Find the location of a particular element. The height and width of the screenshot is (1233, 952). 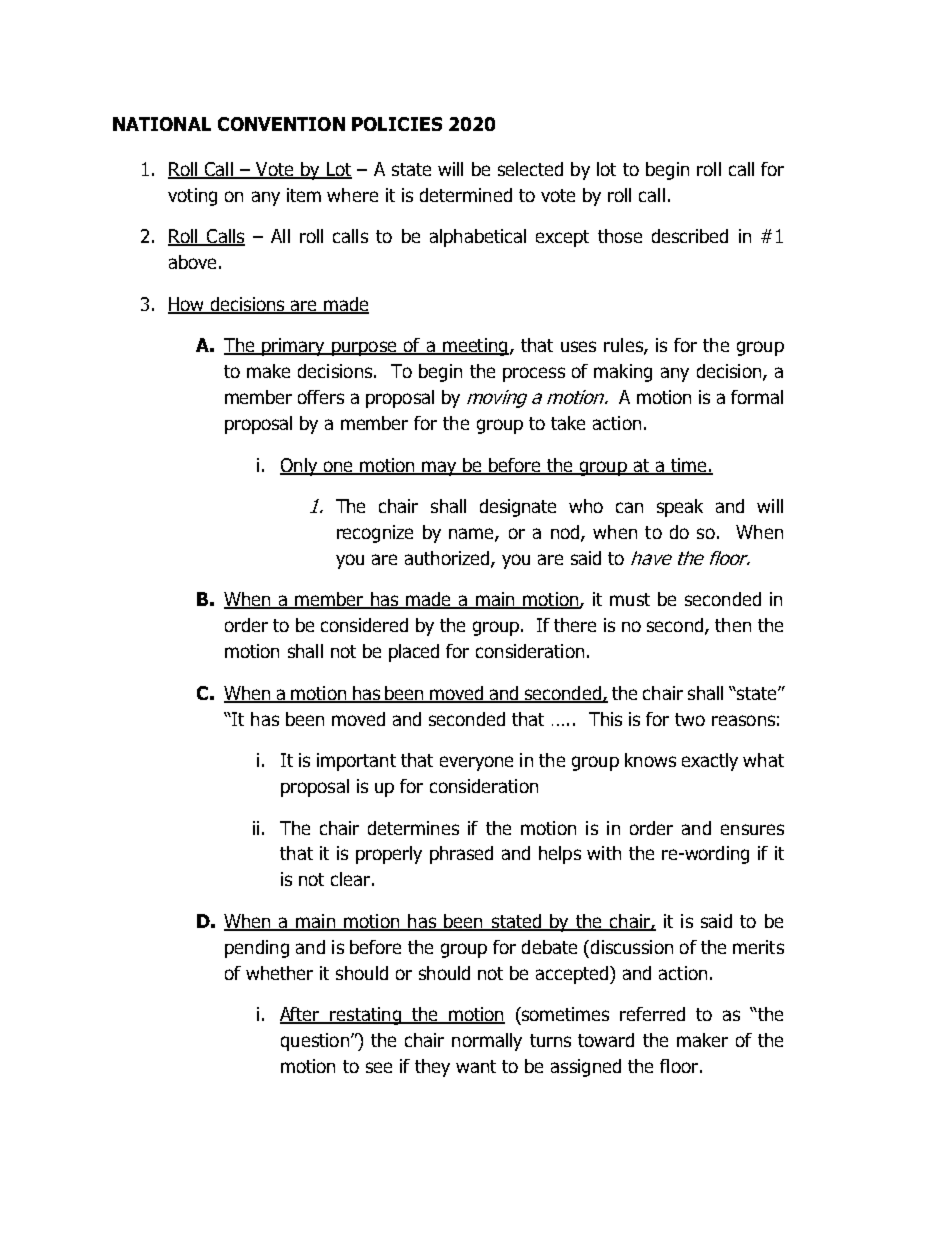

may is located at coordinates (440, 468).
